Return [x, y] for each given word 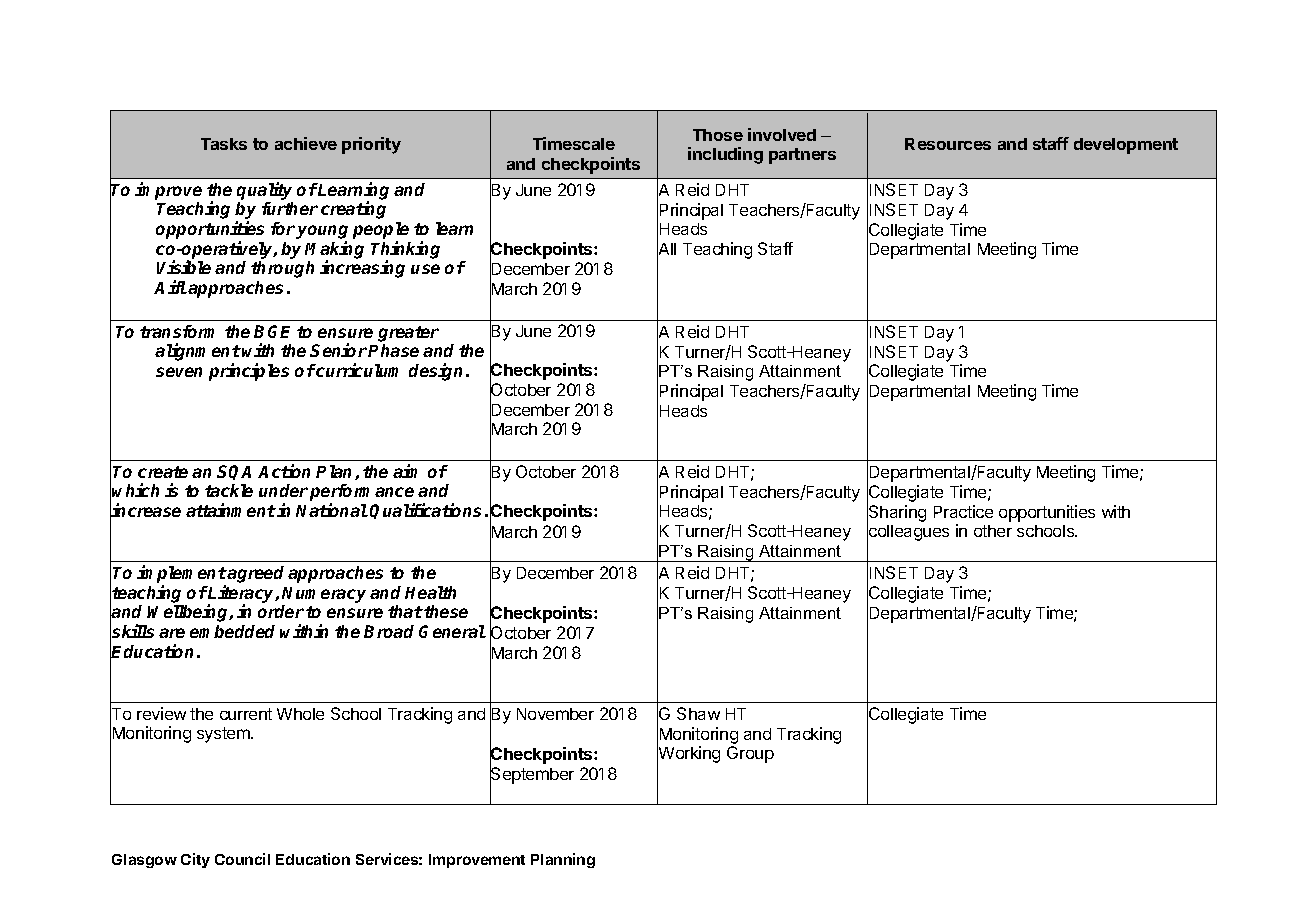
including [725, 155]
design [438, 372]
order [281, 611]
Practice [963, 511]
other [993, 531]
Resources [948, 144]
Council [242, 859]
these [446, 611]
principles [249, 372]
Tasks [224, 144]
